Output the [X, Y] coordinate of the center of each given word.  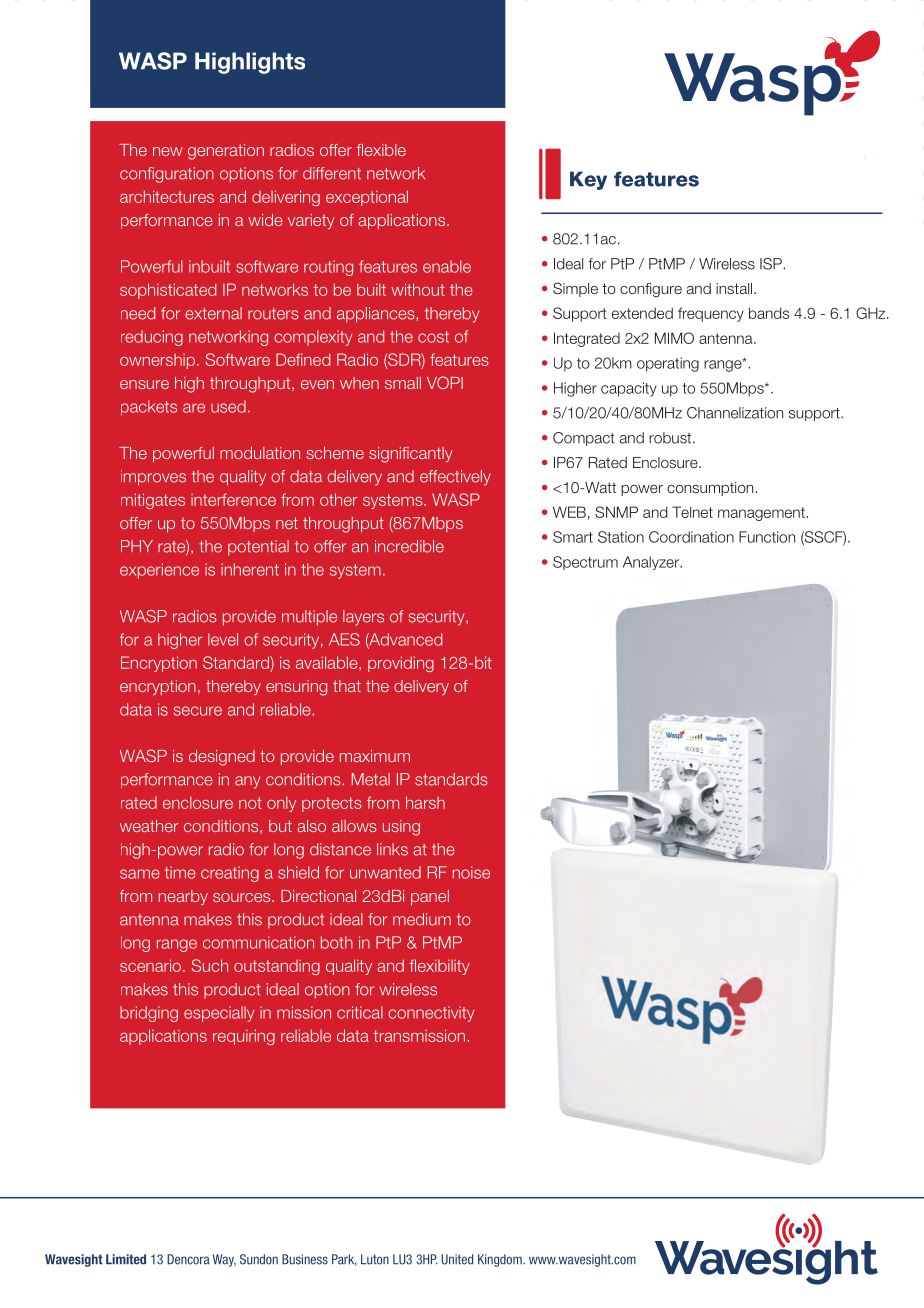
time [180, 872]
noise [471, 872]
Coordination [691, 537]
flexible [381, 150]
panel [430, 897]
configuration [167, 175]
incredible [409, 546]
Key [588, 180]
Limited [126, 1259]
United [457, 1259]
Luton [375, 1259]
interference [233, 499]
